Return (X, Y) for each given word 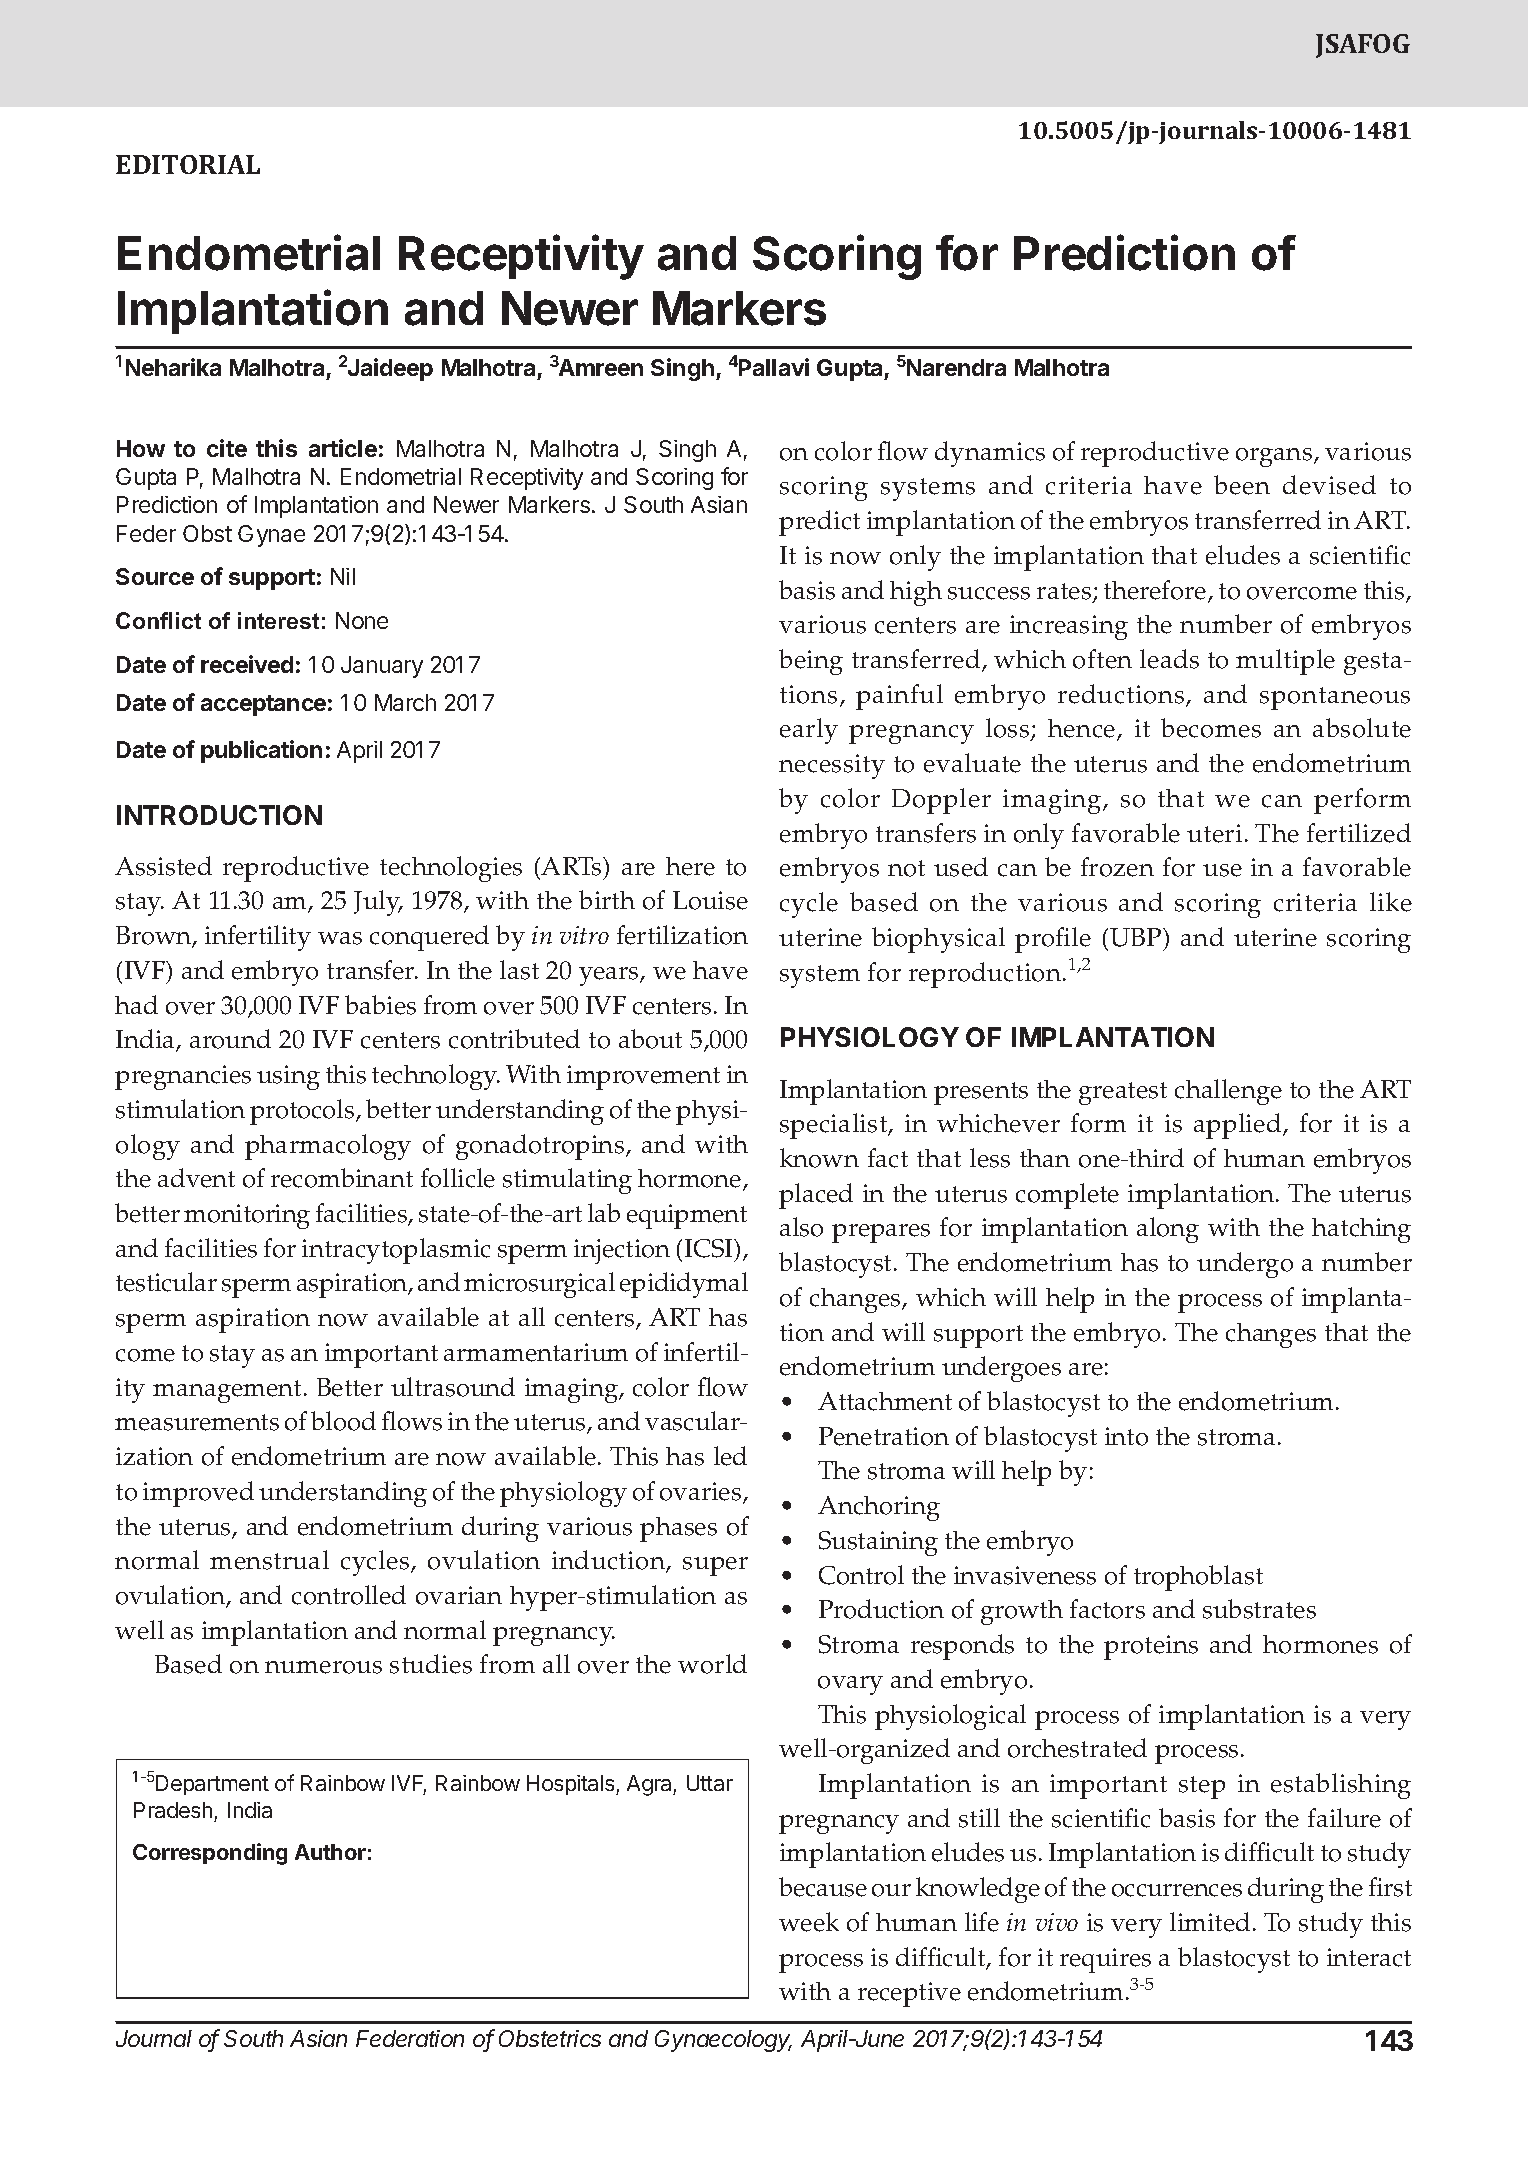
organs (1275, 457)
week (809, 1922)
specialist (835, 1126)
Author (330, 1852)
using (288, 1077)
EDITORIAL (188, 164)
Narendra (956, 367)
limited (1210, 1922)
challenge (1228, 1092)
